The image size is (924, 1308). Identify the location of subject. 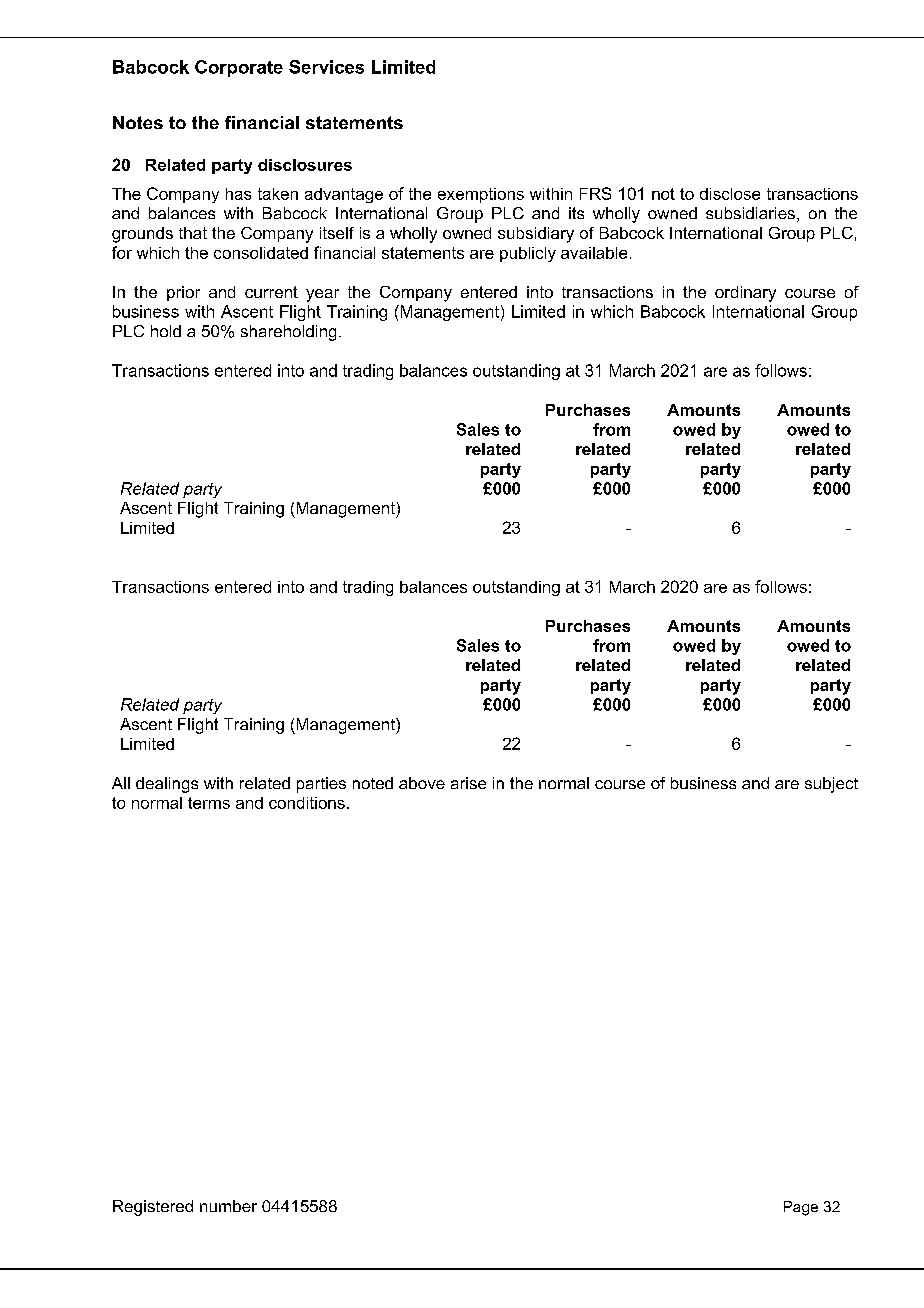
(831, 785).
